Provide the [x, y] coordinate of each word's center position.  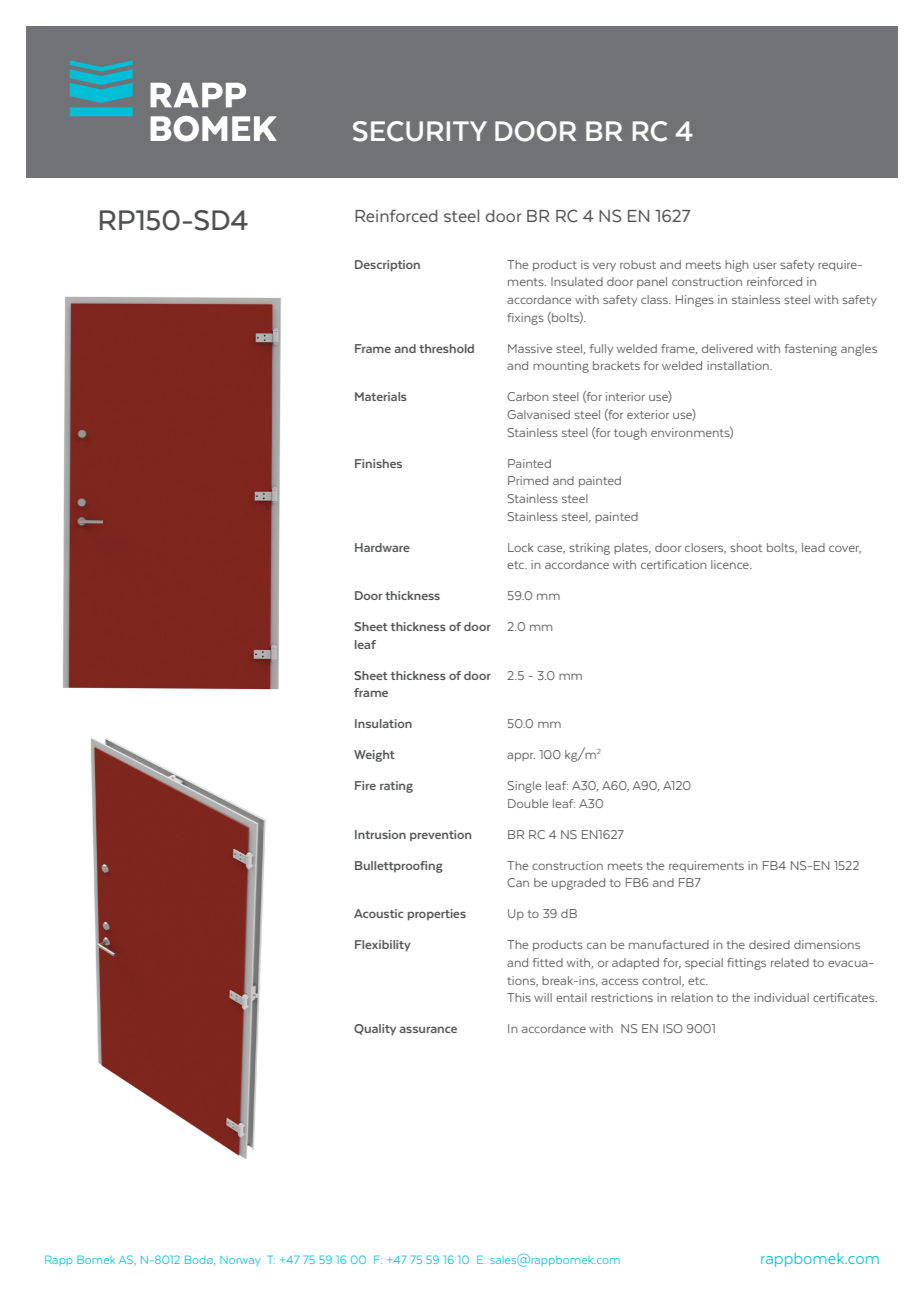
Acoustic [378, 913]
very [604, 266]
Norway [240, 1261]
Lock [520, 547]
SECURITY [420, 131]
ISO [673, 1028]
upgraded [578, 884]
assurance [428, 1029]
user [765, 265]
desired [769, 944]
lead [813, 547]
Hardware [382, 547]
